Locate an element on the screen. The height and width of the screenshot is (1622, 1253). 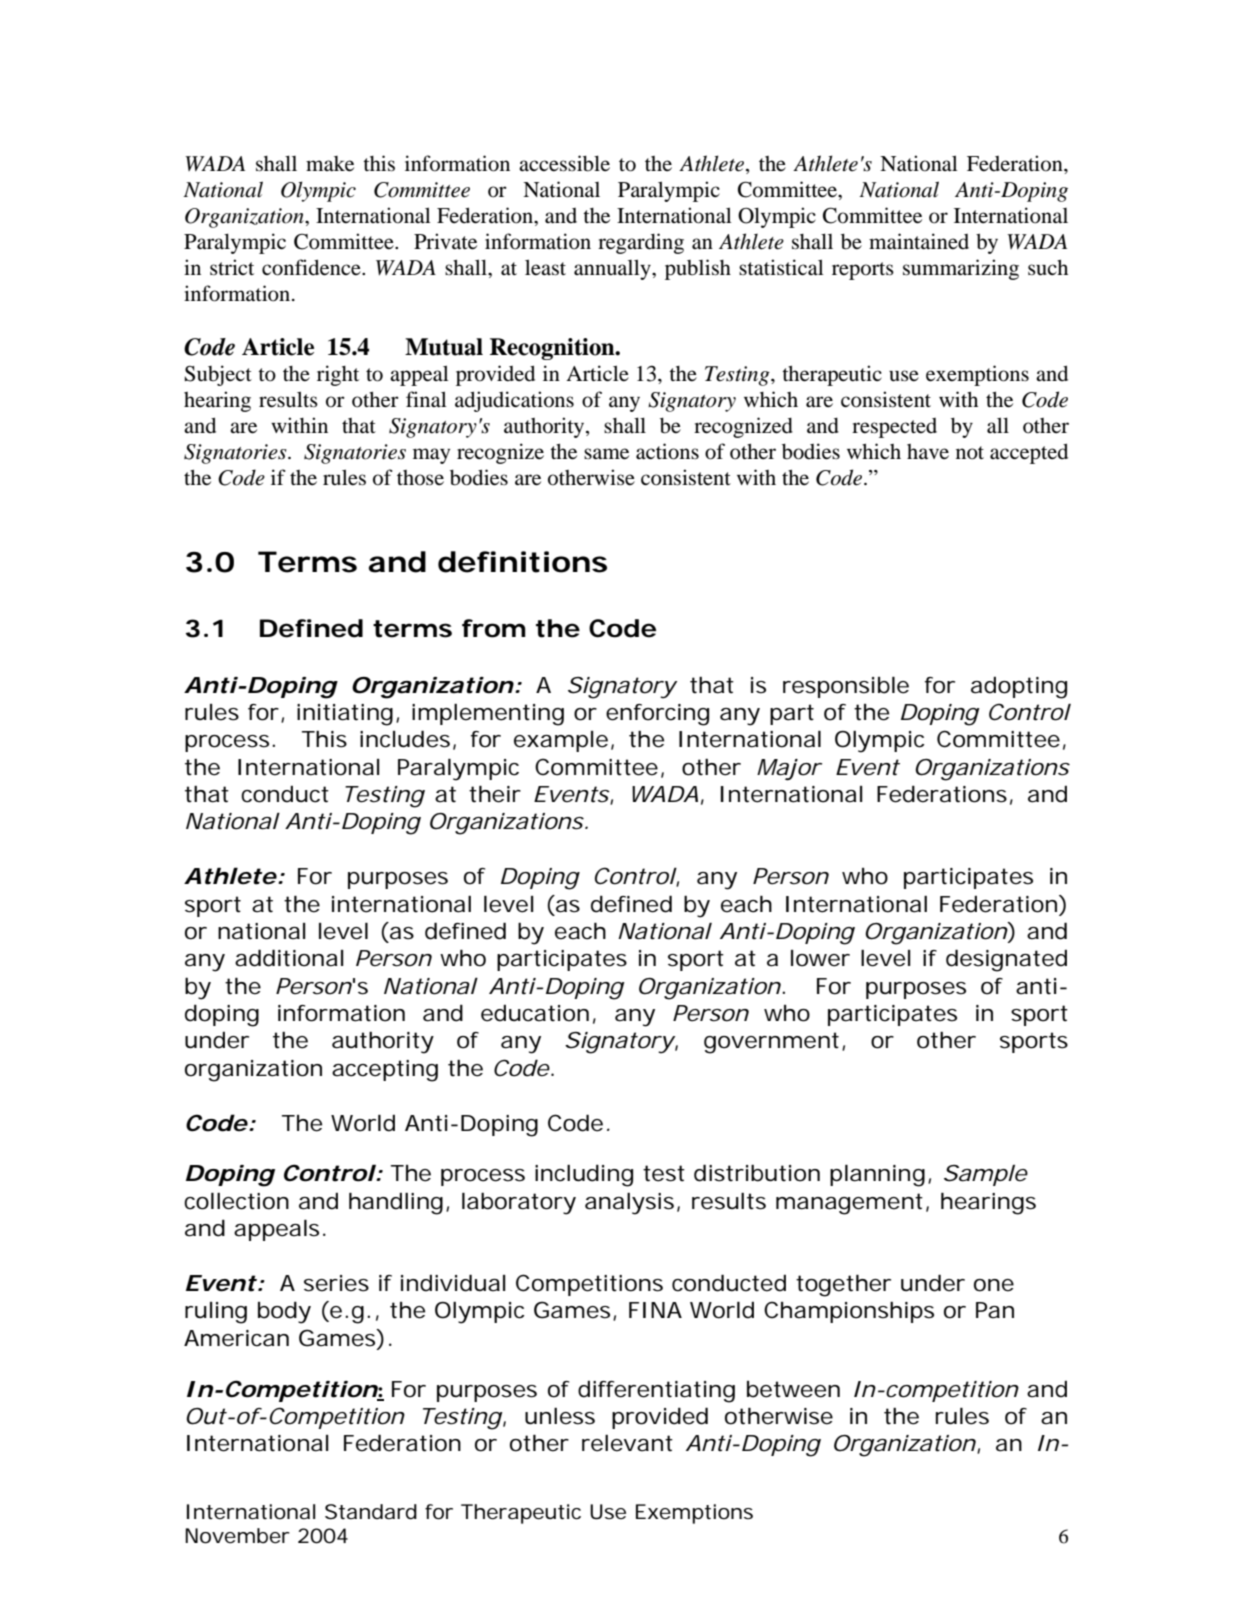
adopting is located at coordinates (1019, 687).
